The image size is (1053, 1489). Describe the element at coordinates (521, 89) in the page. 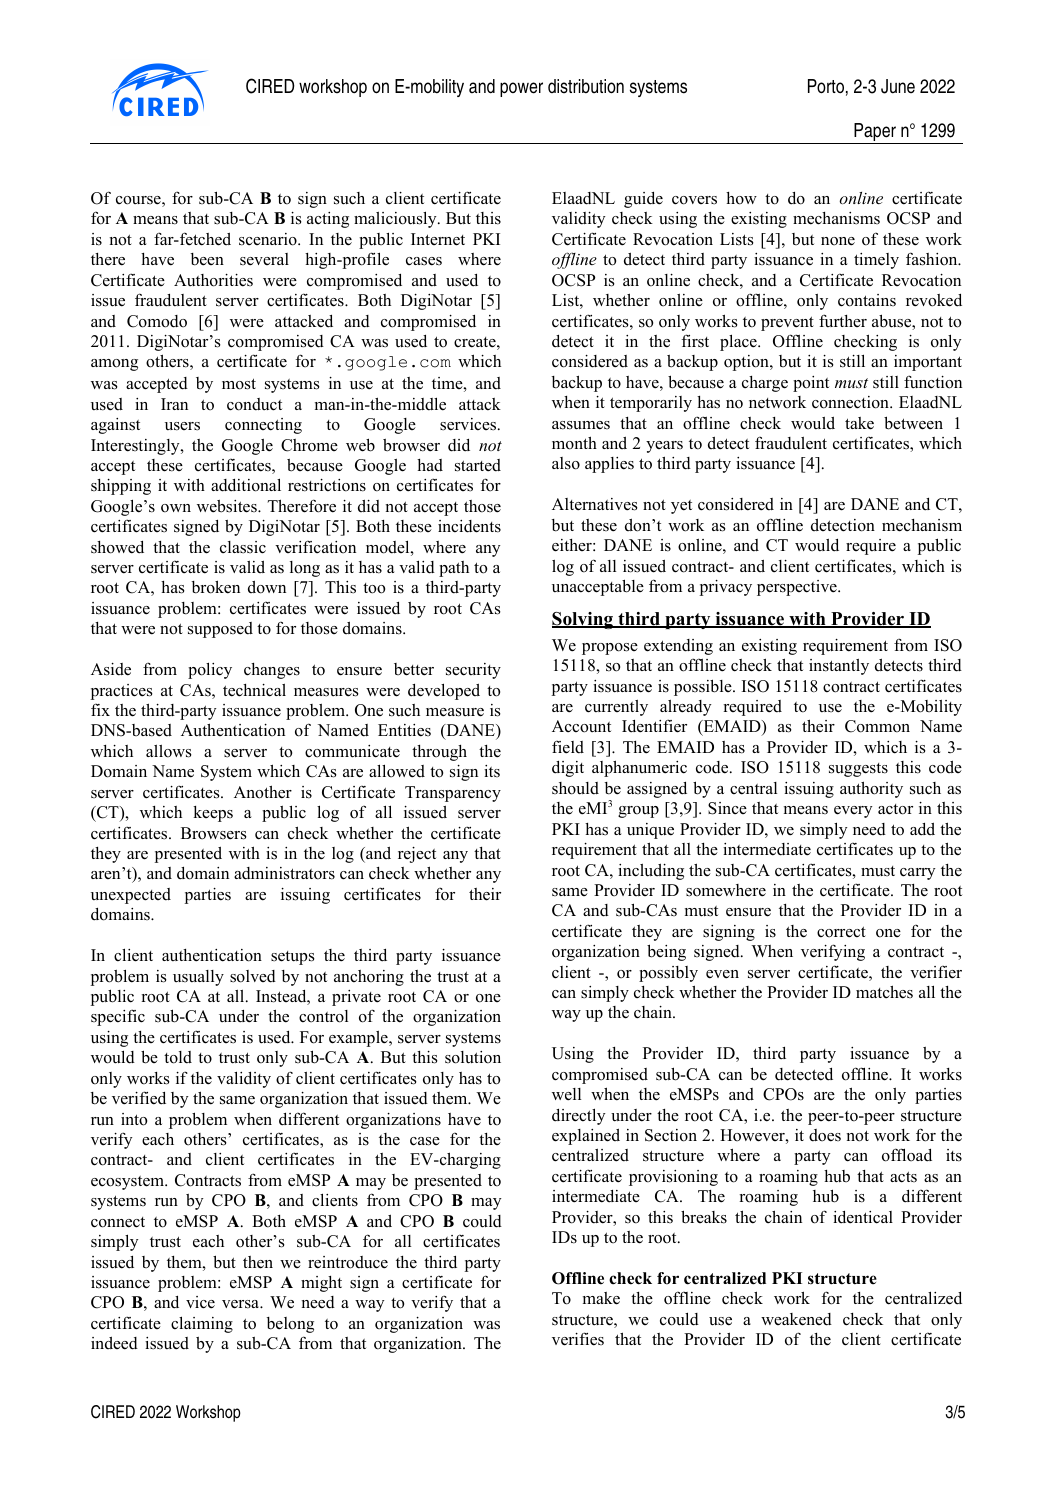

I see `power` at that location.
